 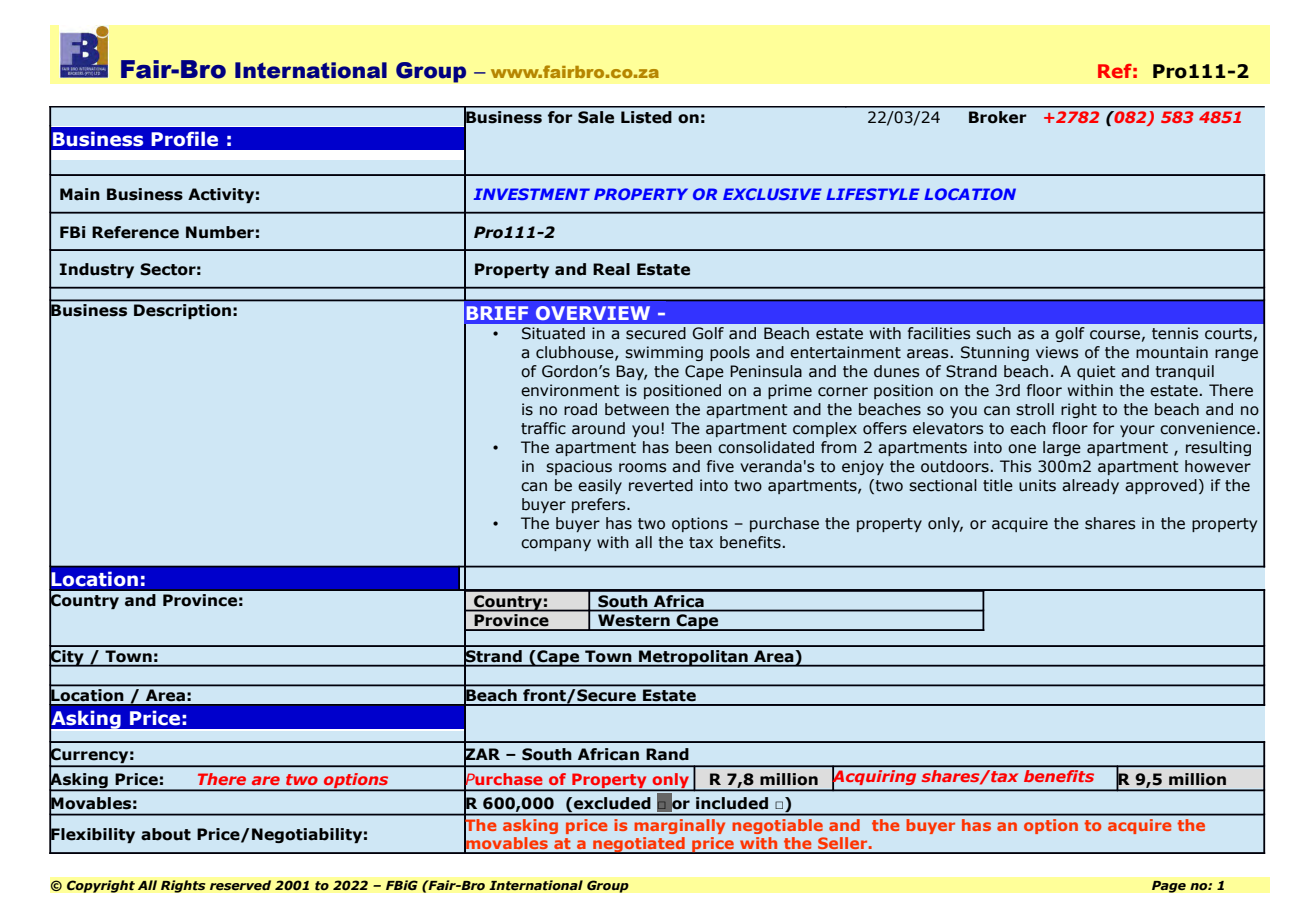 What do you see at coordinates (1090, 486) in the document?
I see `already` at bounding box center [1090, 486].
